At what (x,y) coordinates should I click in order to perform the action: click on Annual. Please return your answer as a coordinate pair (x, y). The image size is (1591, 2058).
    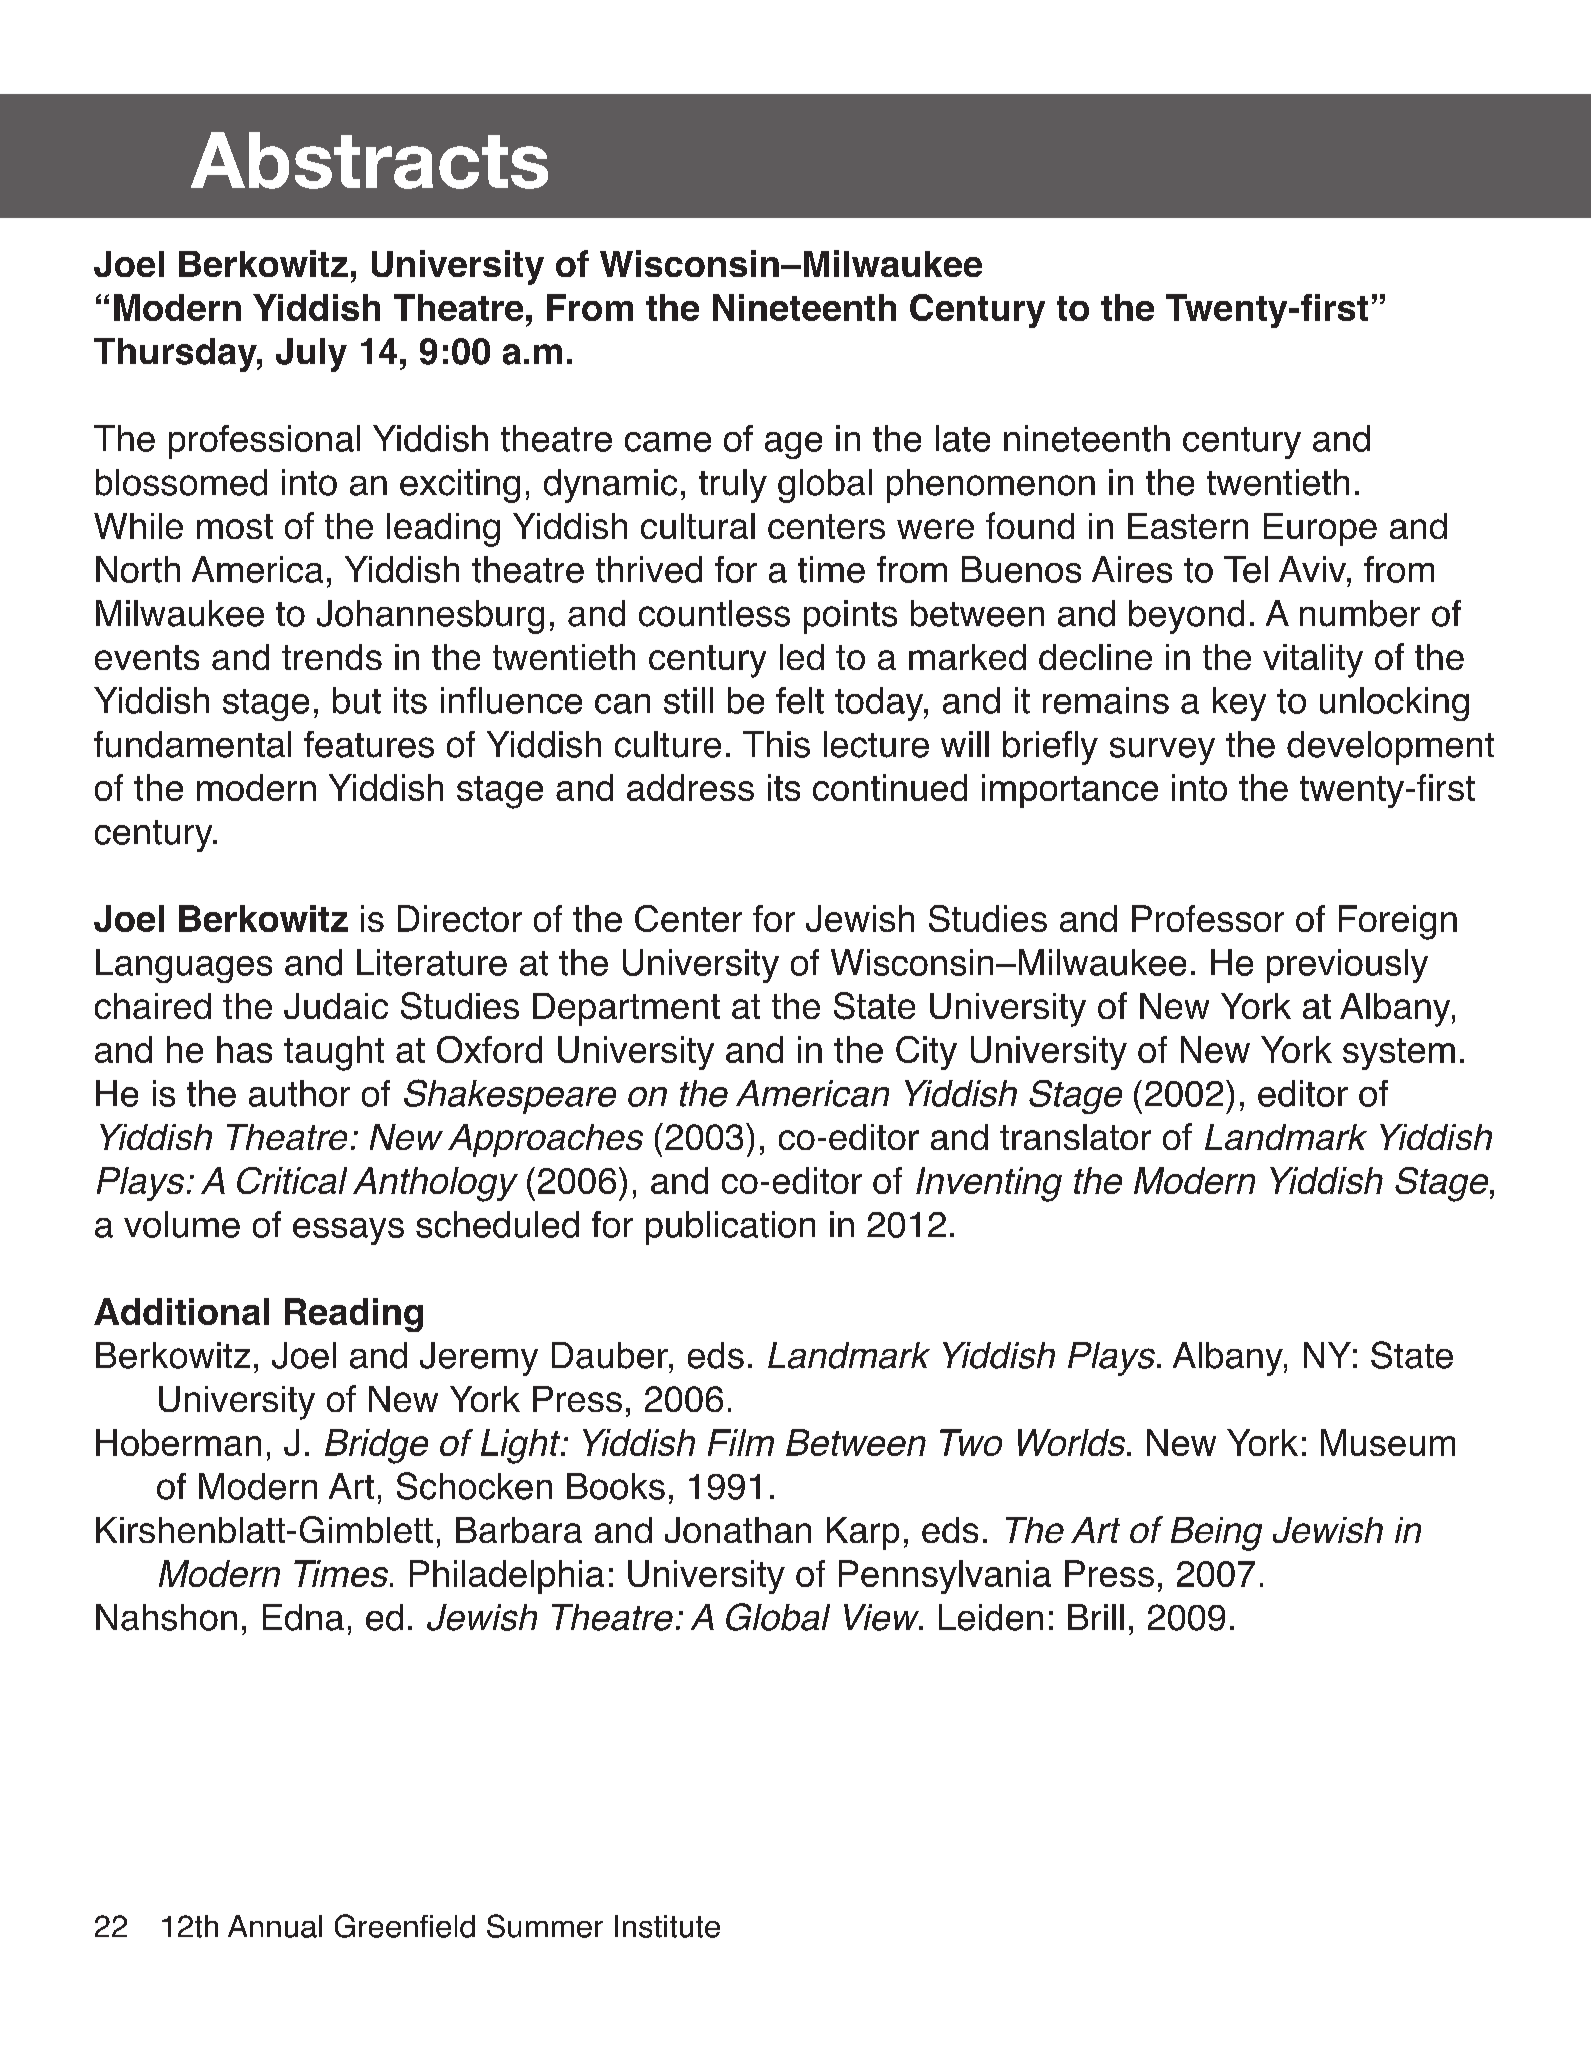
    Looking at the image, I should click on (275, 1926).
